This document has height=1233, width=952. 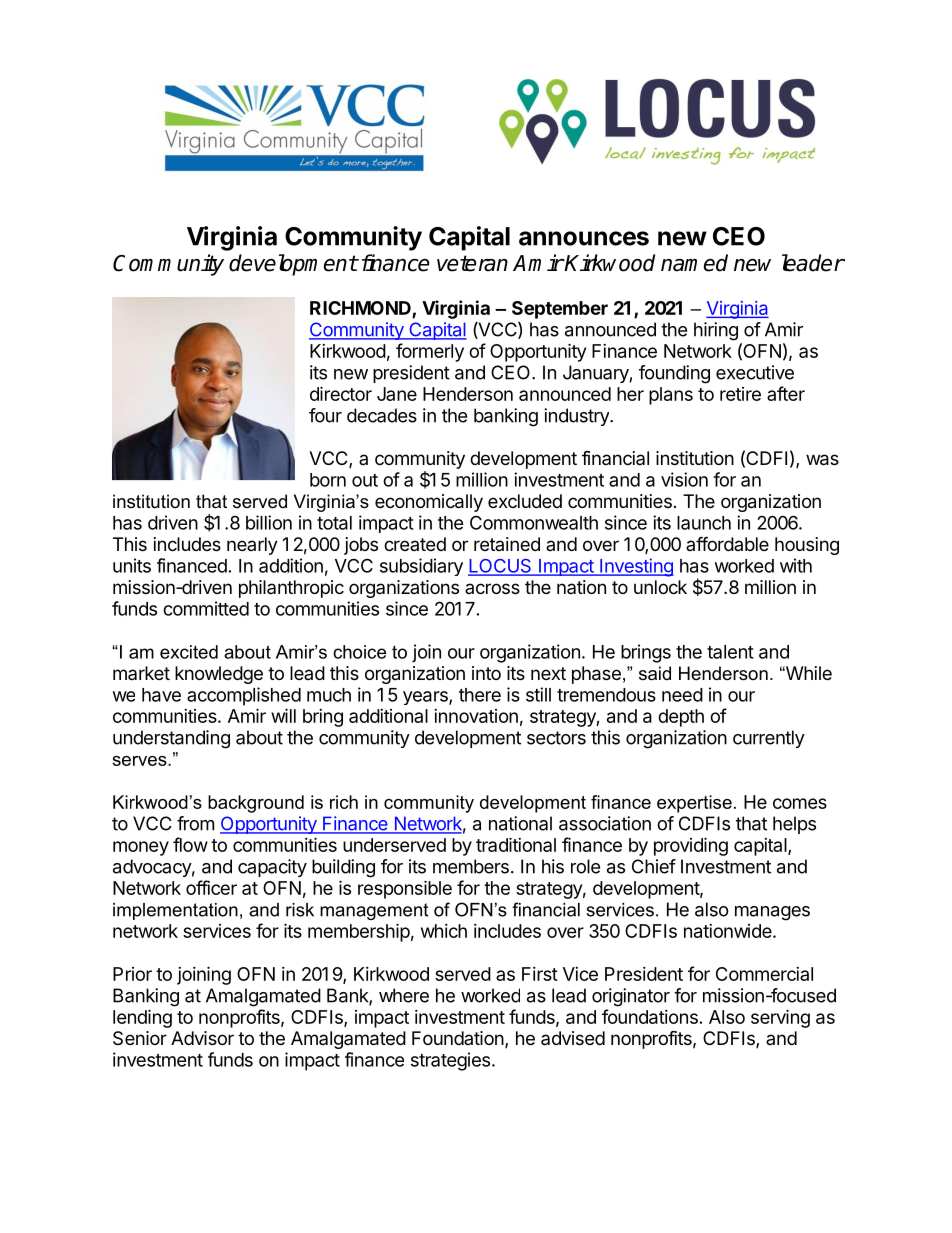 What do you see at coordinates (525, 501) in the document?
I see `excluded` at bounding box center [525, 501].
